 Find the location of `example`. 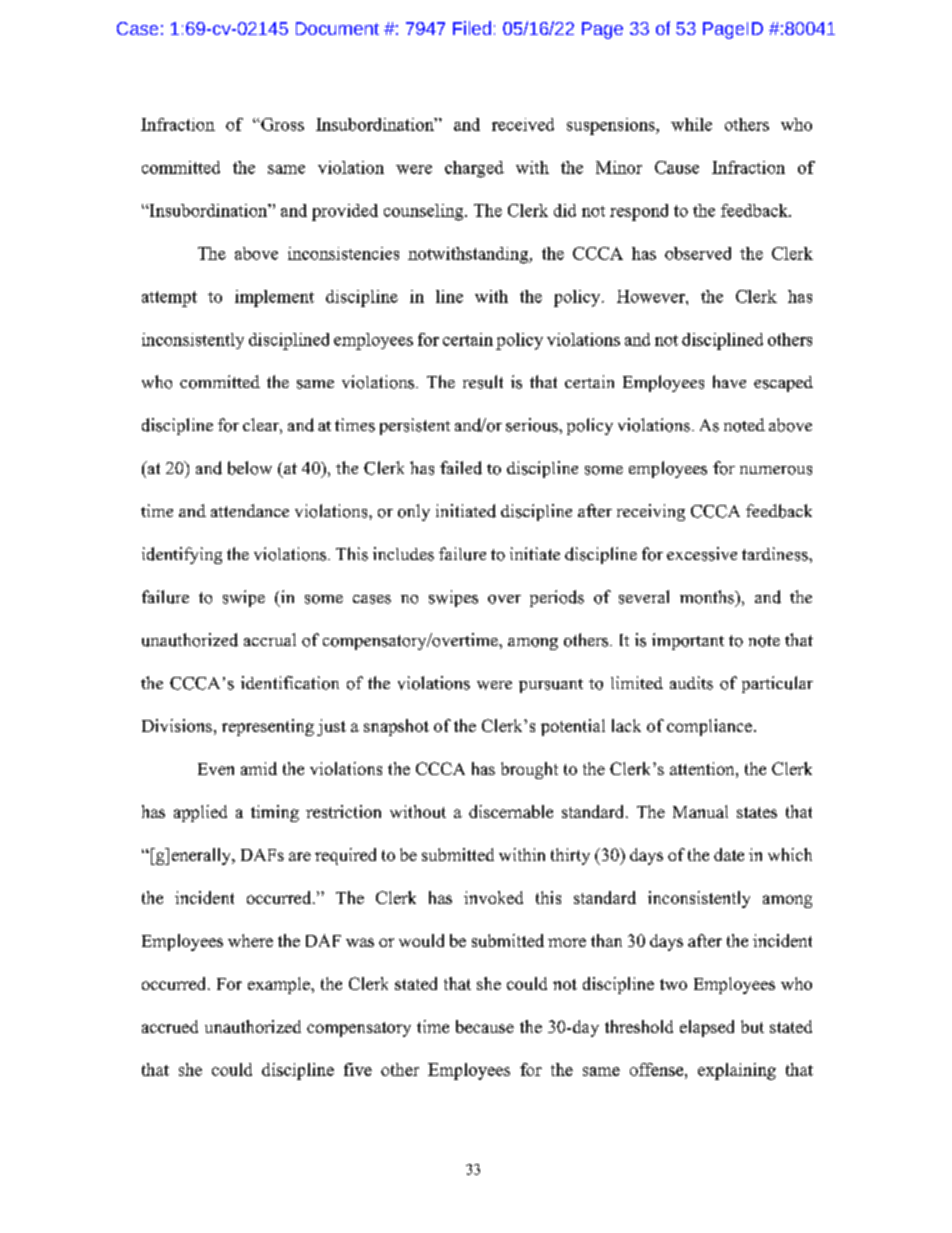

example is located at coordinates (280, 985).
